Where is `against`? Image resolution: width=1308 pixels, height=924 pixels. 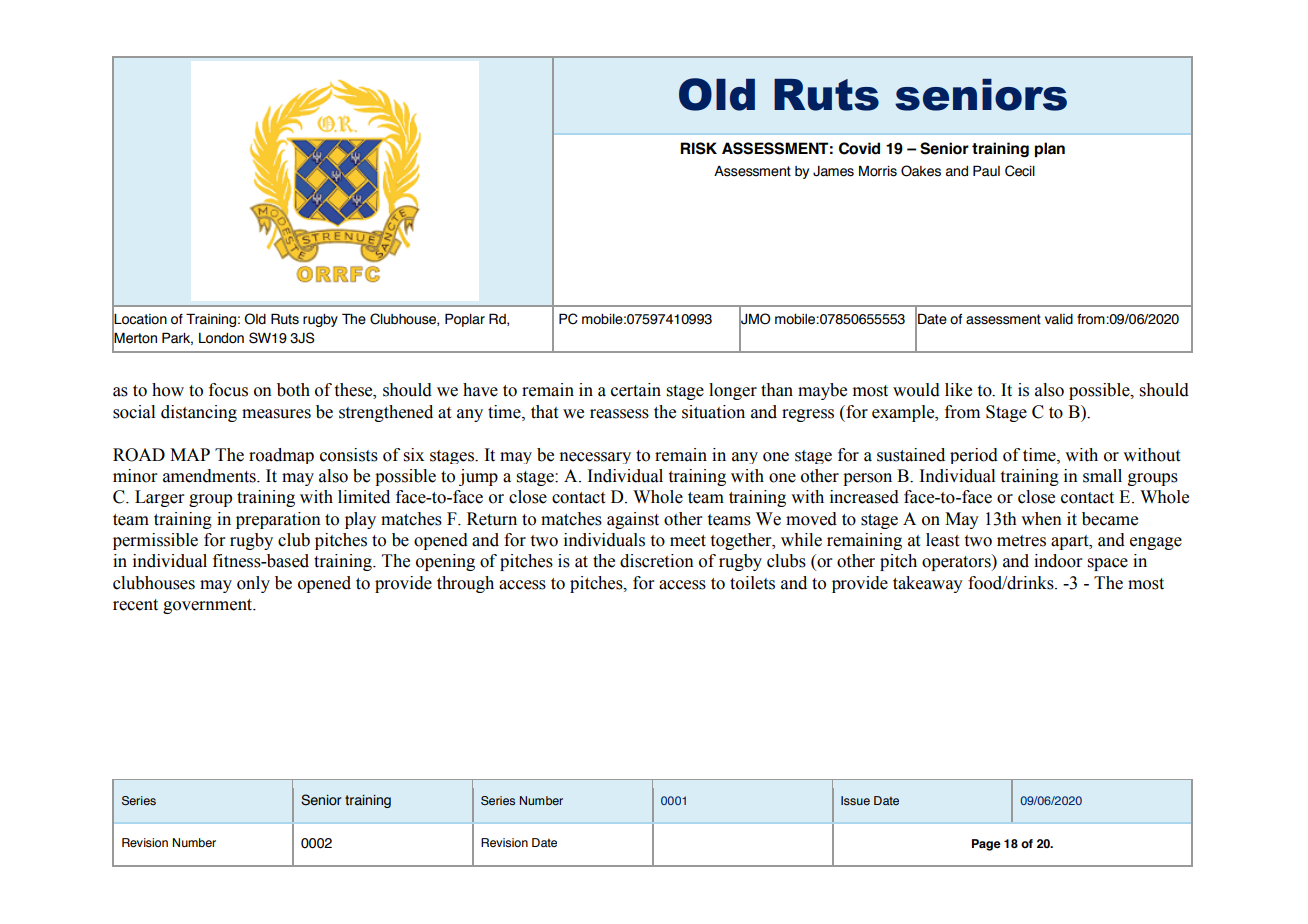 against is located at coordinates (633, 520).
